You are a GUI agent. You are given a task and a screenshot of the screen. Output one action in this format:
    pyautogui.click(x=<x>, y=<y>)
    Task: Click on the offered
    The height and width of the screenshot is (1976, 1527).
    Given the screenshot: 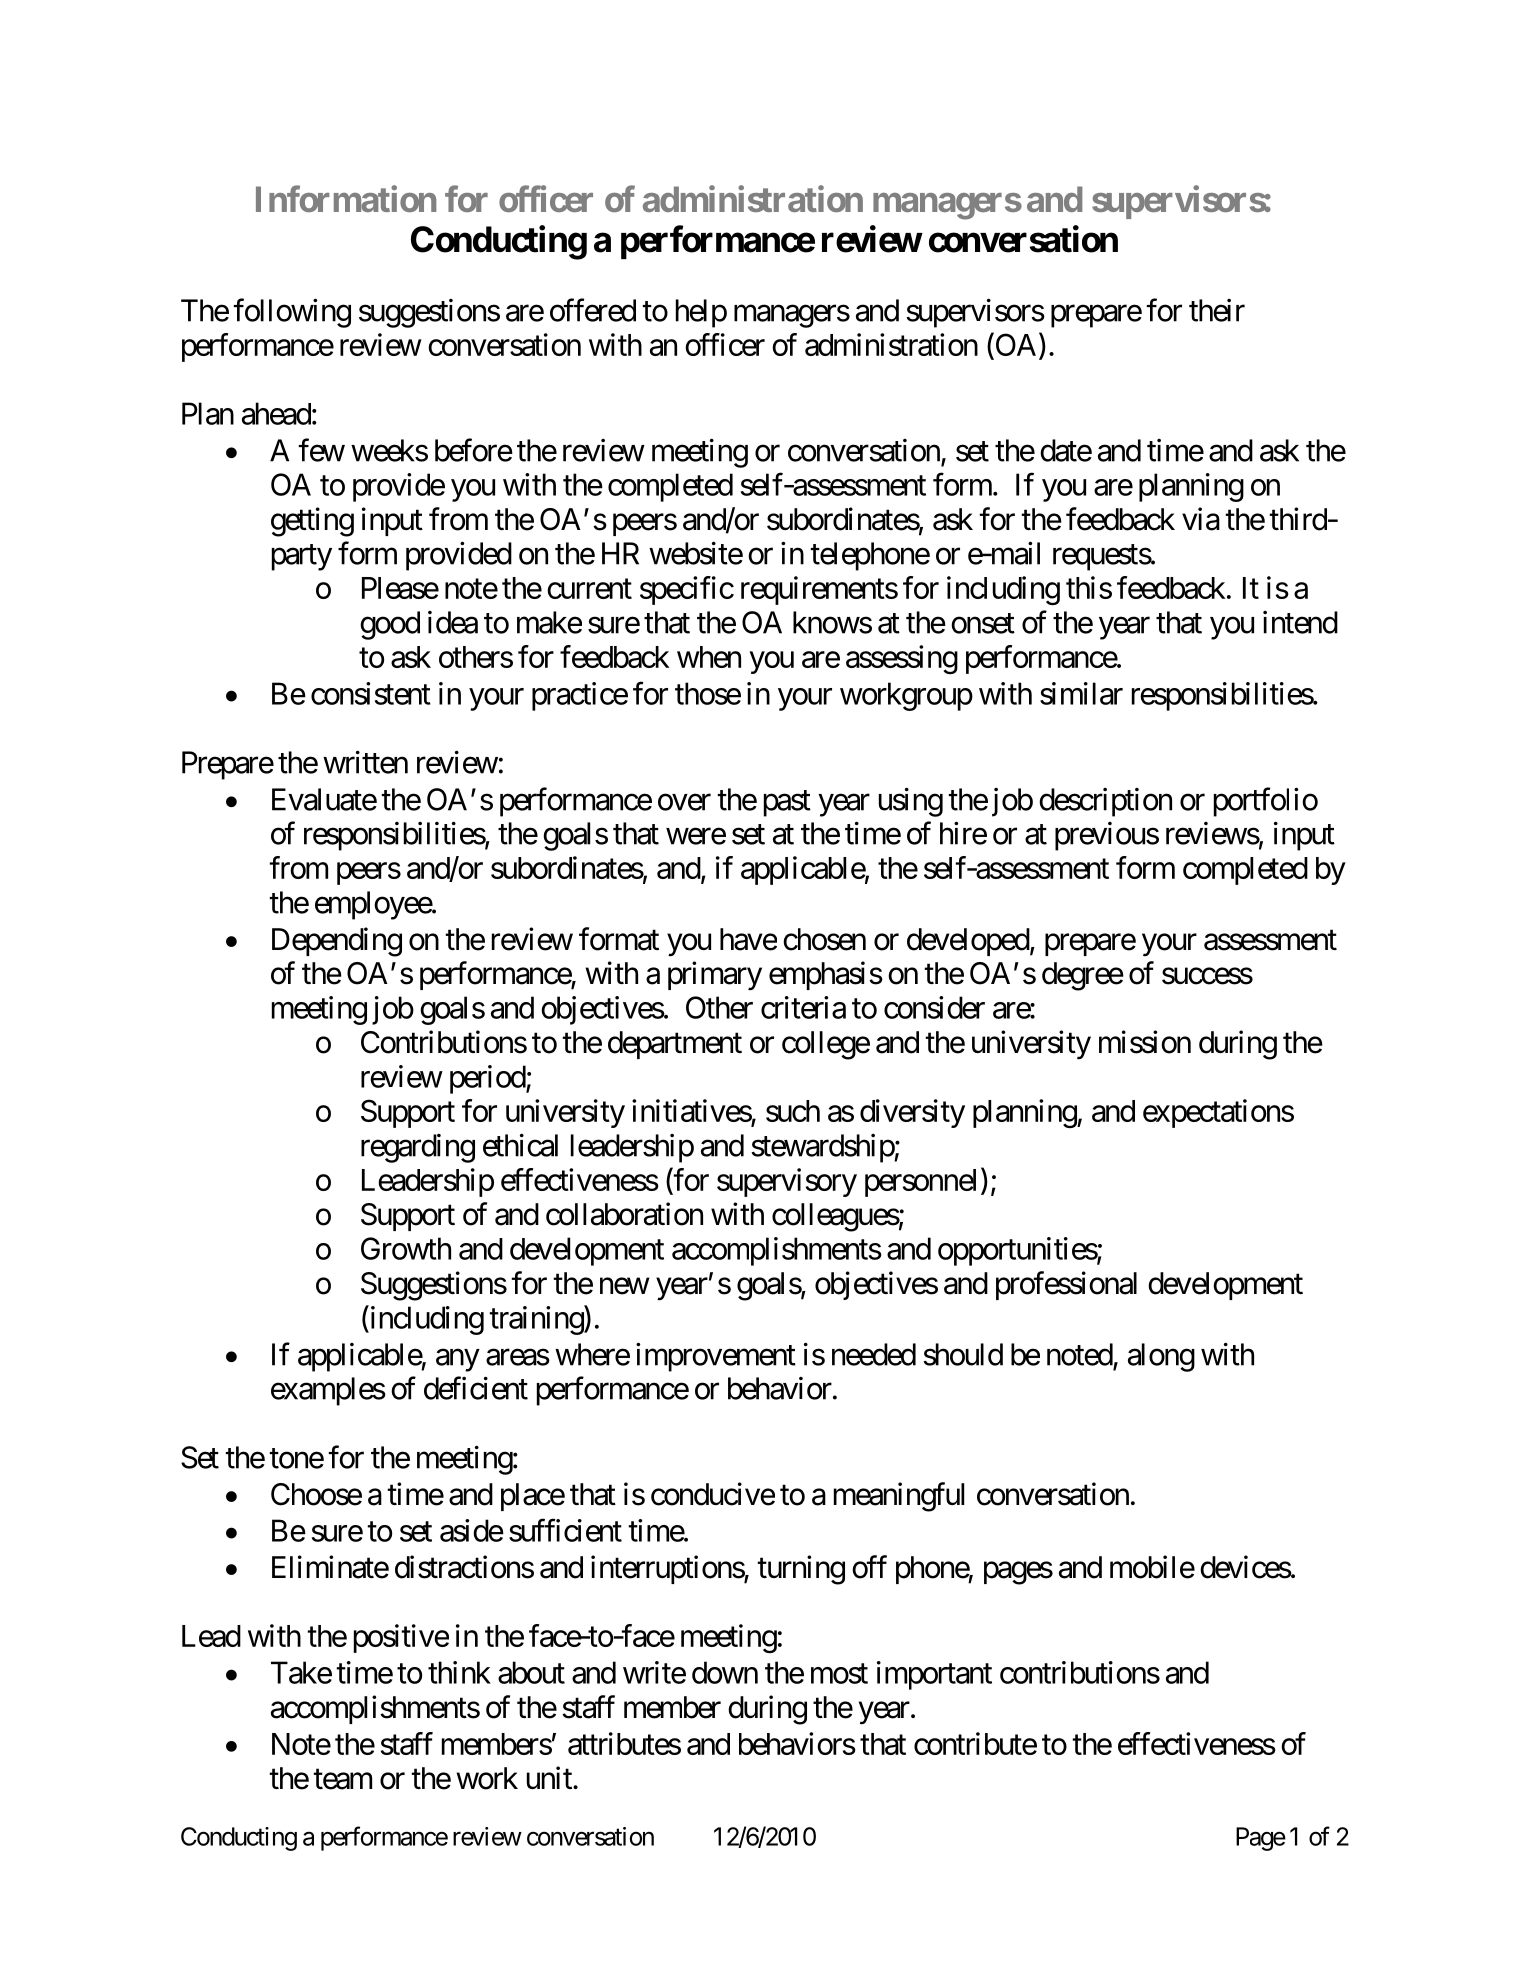 What is the action you would take?
    pyautogui.click(x=593, y=310)
